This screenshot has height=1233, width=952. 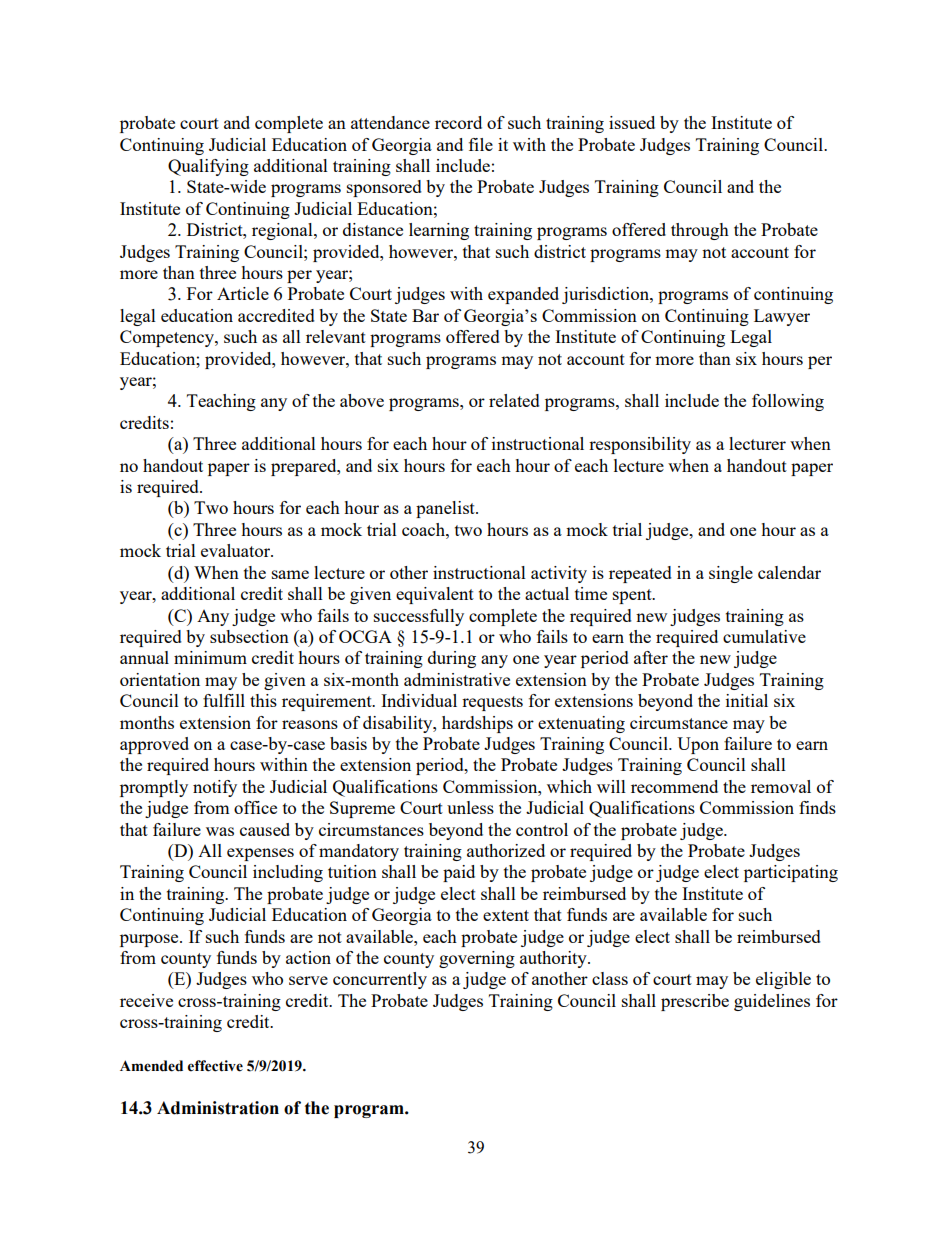 I want to click on subsection, so click(x=249, y=636).
